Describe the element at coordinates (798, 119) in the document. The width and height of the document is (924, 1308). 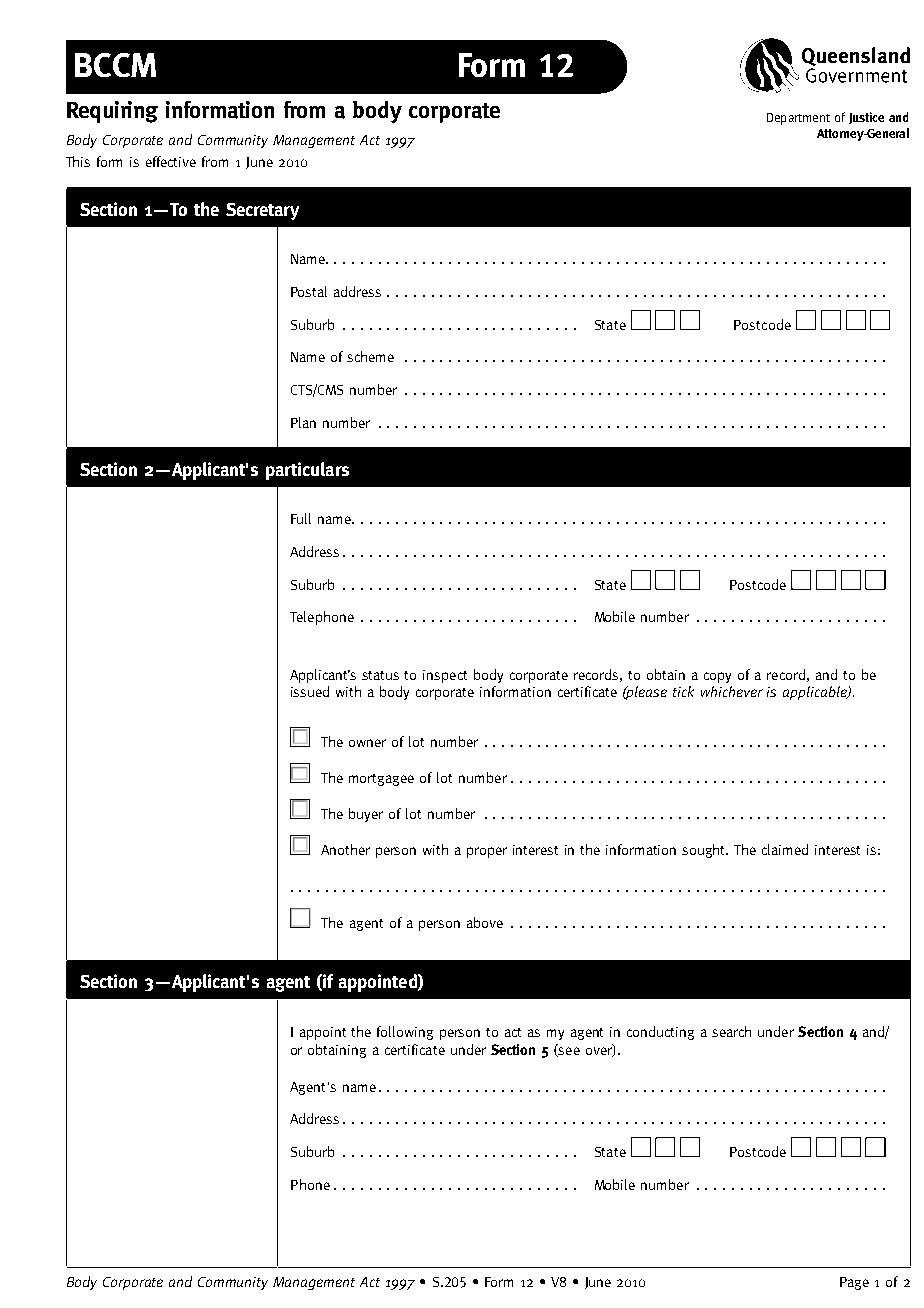
I see `Department` at that location.
